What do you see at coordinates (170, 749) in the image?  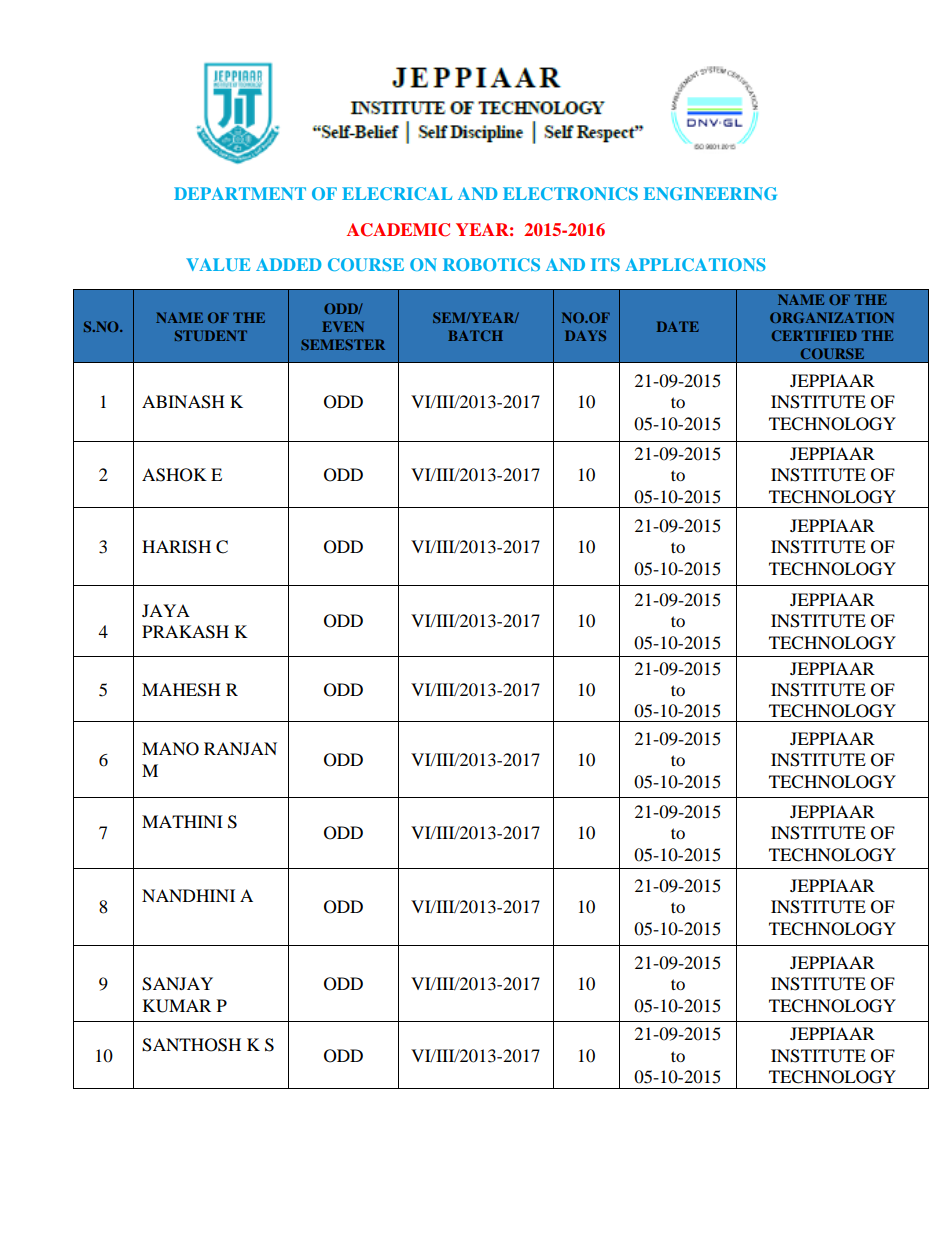 I see `MANO` at bounding box center [170, 749].
